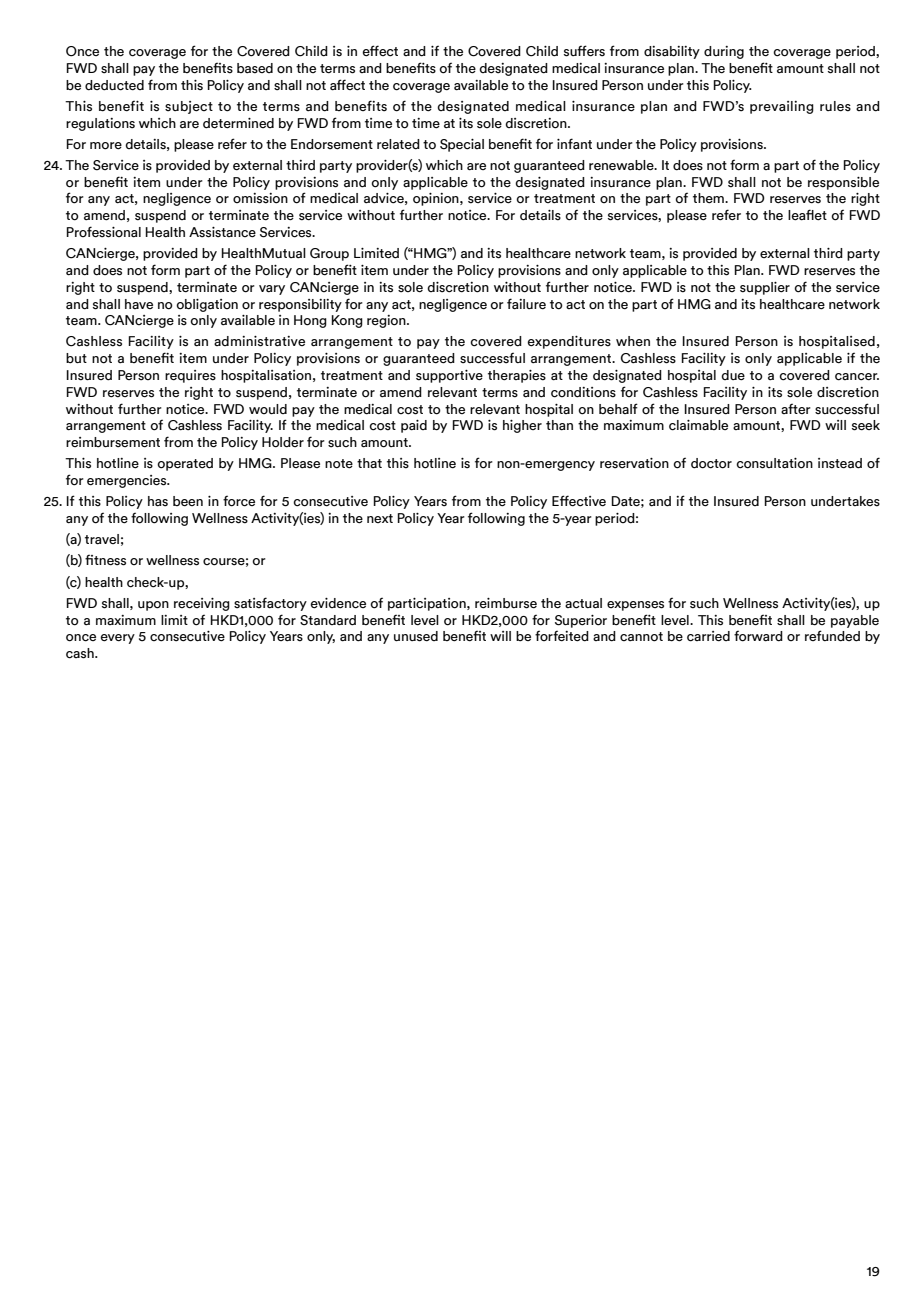  Describe the element at coordinates (128, 481) in the screenshot. I see `emergencies` at that location.
